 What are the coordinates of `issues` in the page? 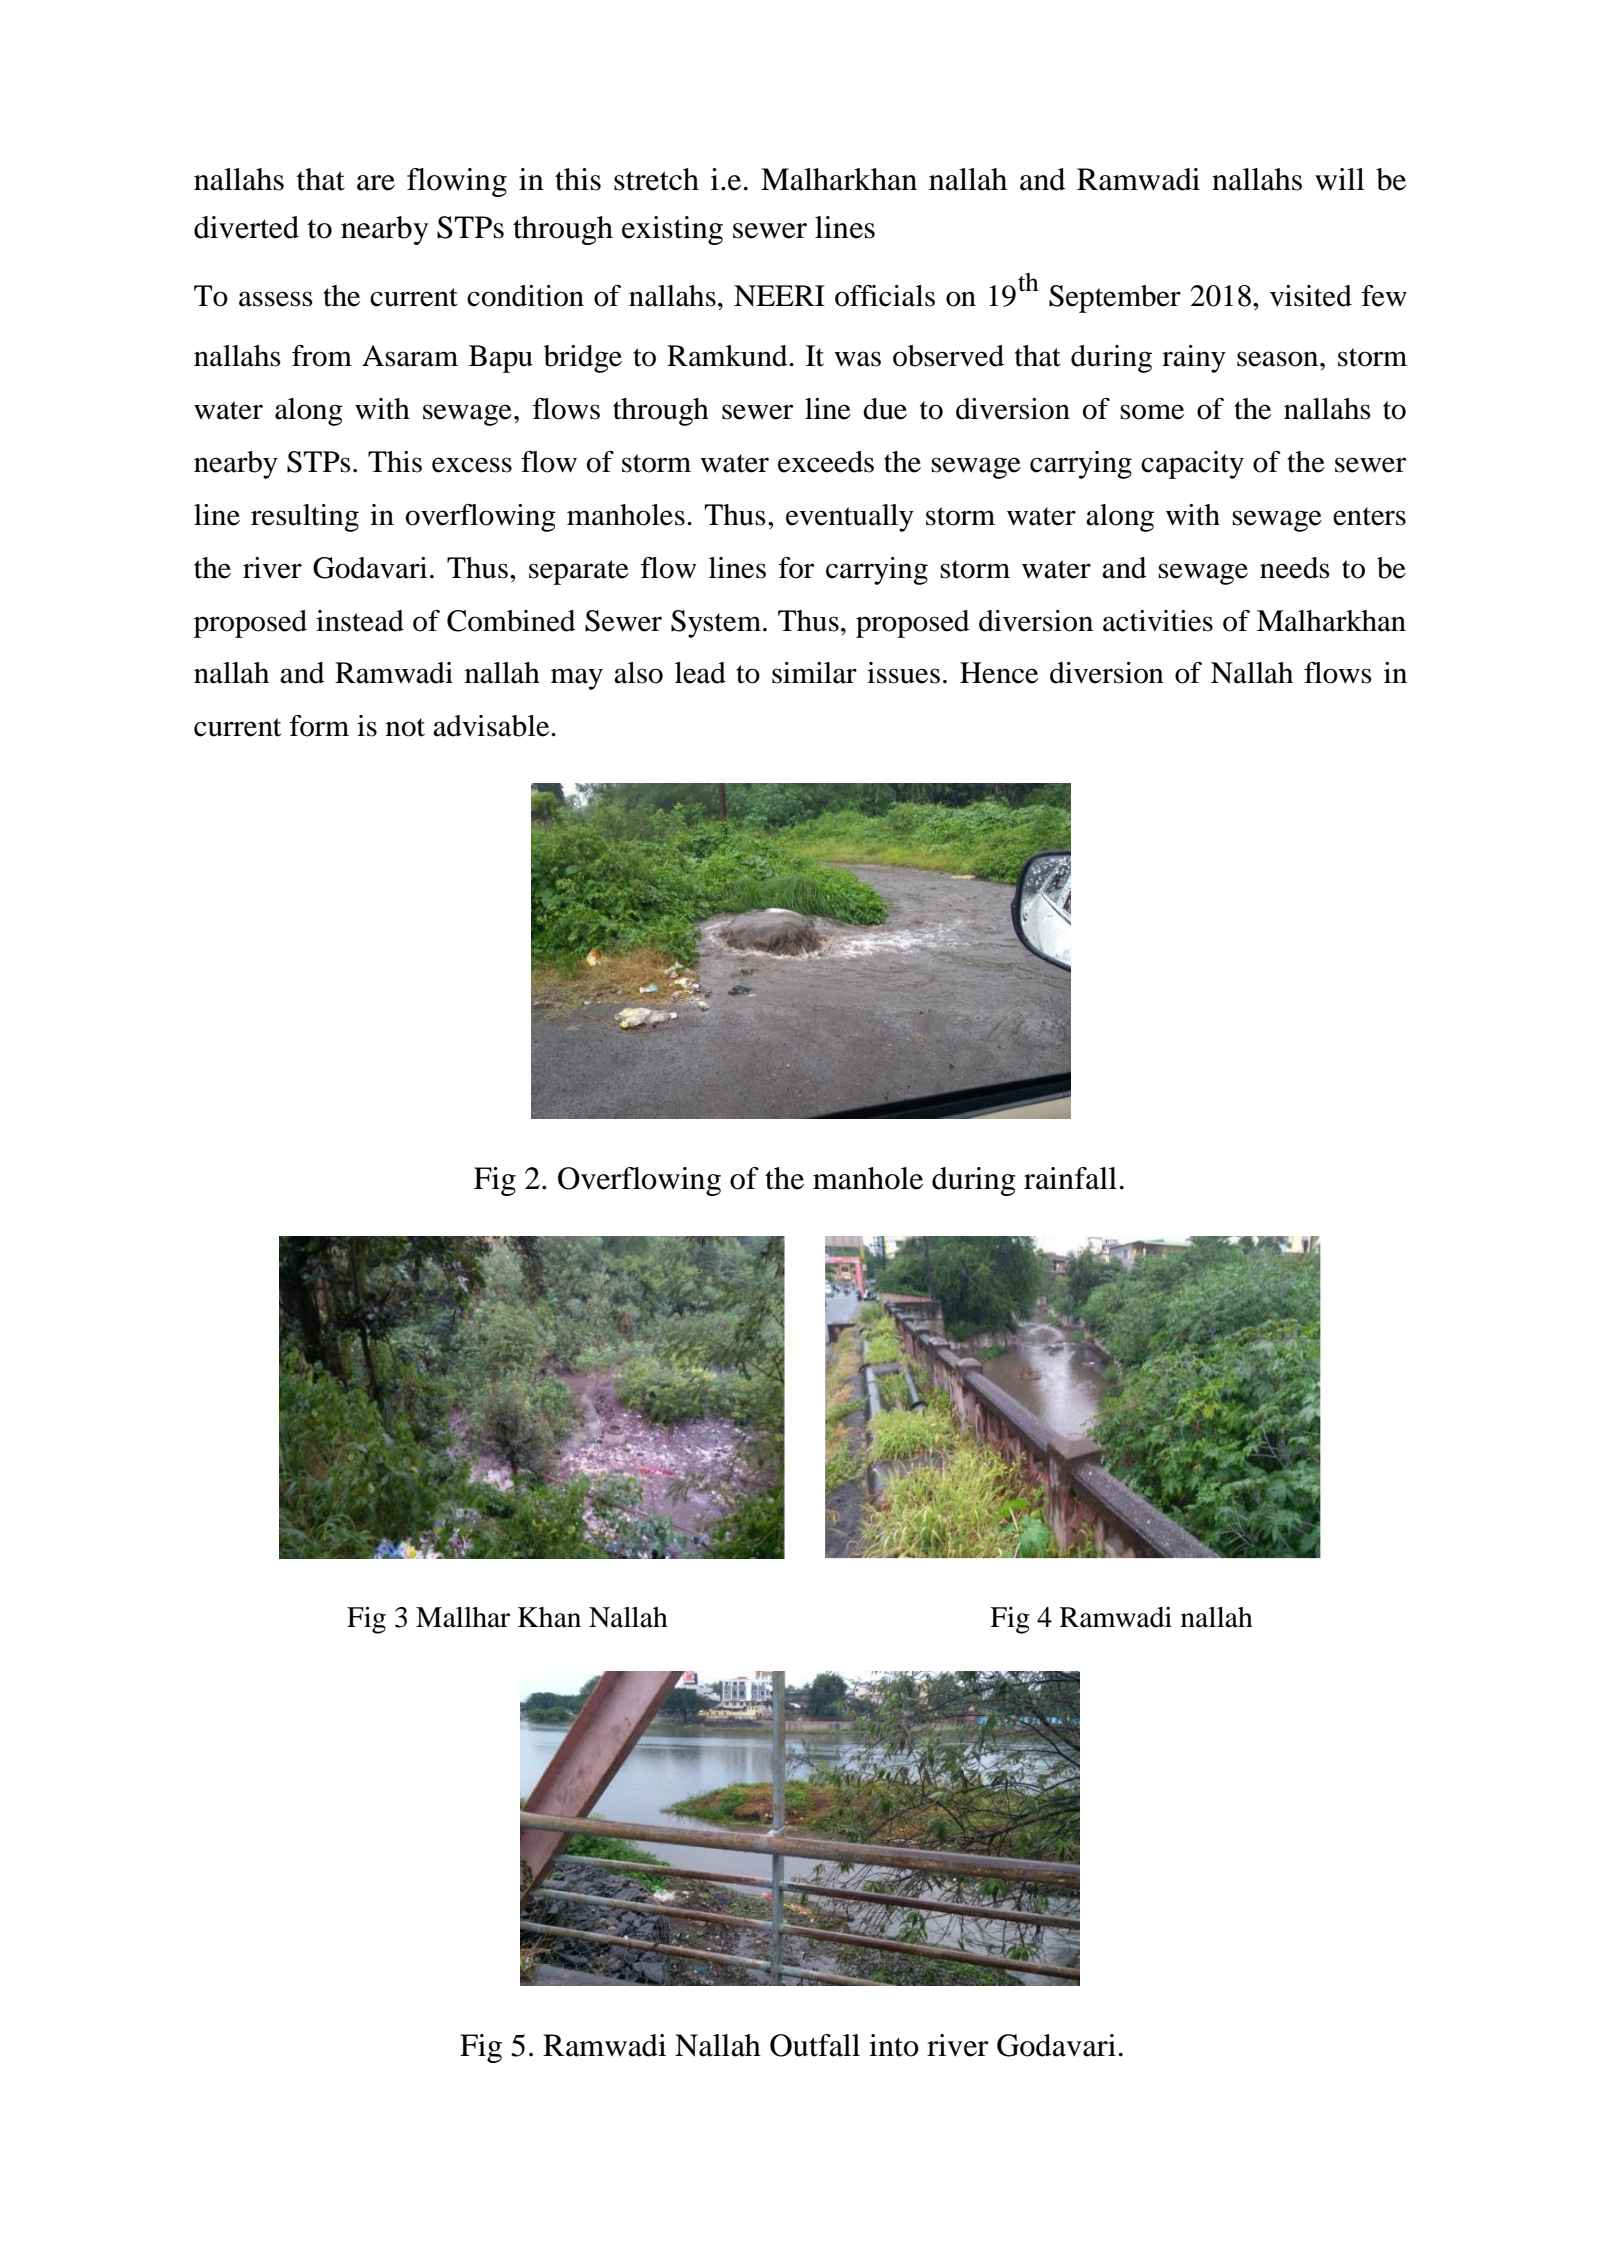 It's located at (903, 673).
